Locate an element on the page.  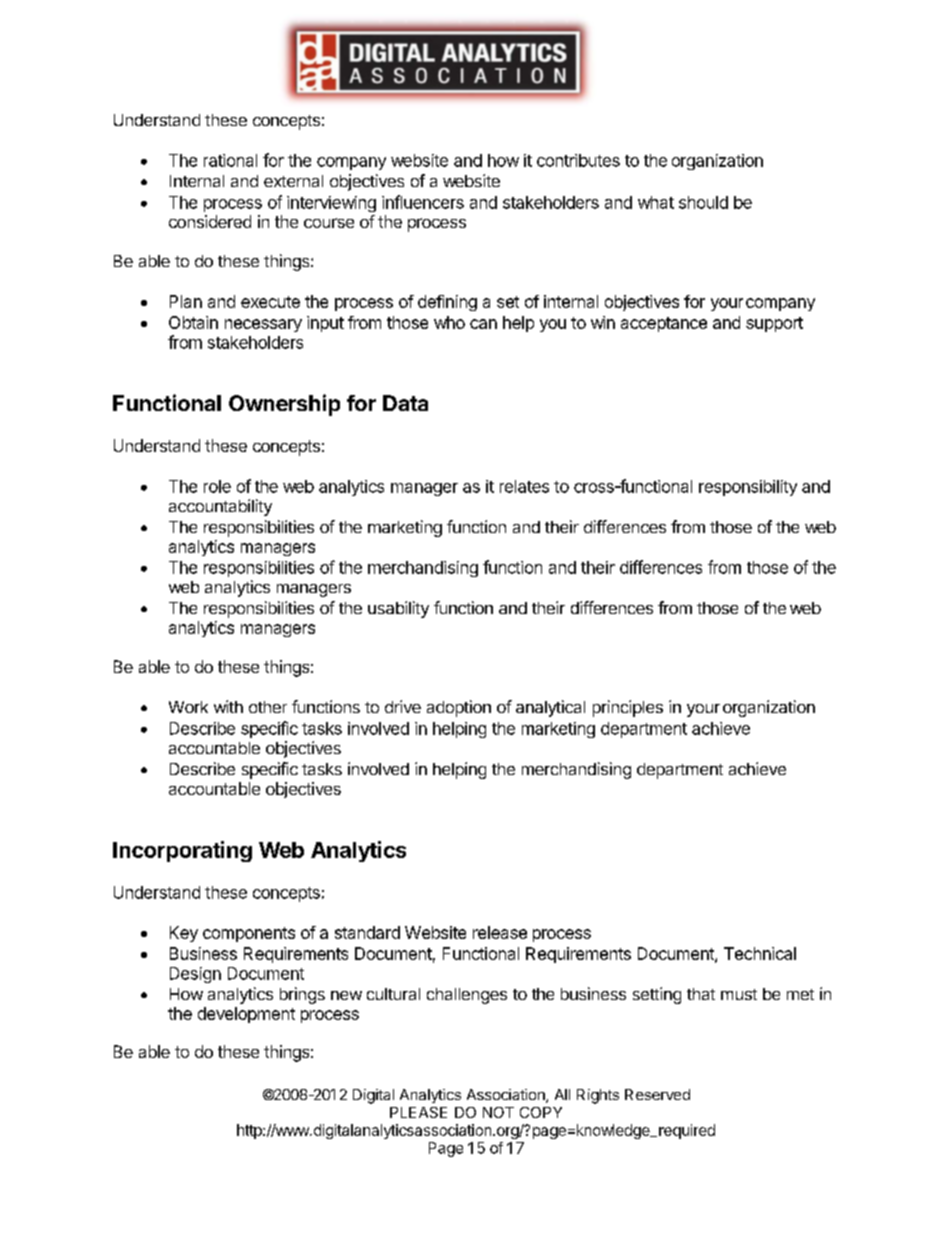
development is located at coordinates (246, 1015).
